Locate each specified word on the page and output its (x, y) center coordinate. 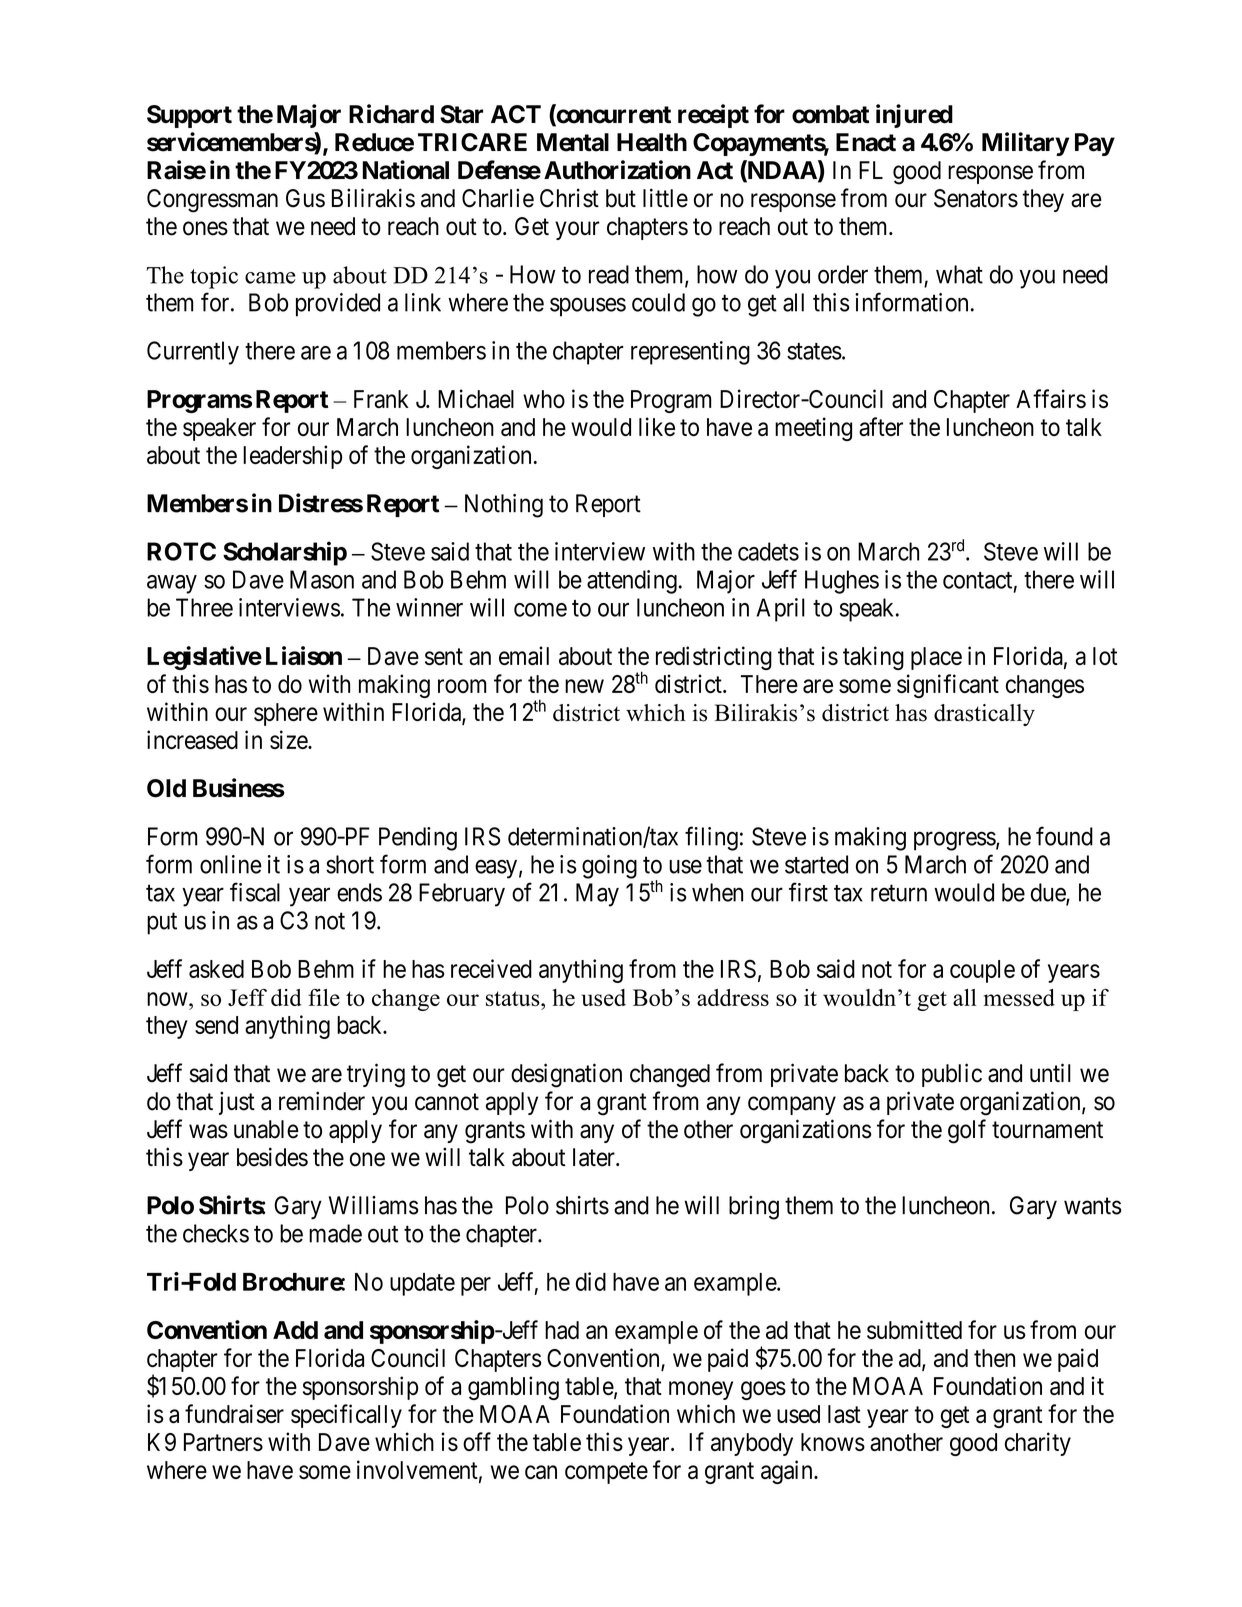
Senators (976, 198)
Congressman (212, 201)
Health (652, 142)
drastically (984, 715)
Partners (223, 1442)
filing (711, 838)
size (289, 739)
